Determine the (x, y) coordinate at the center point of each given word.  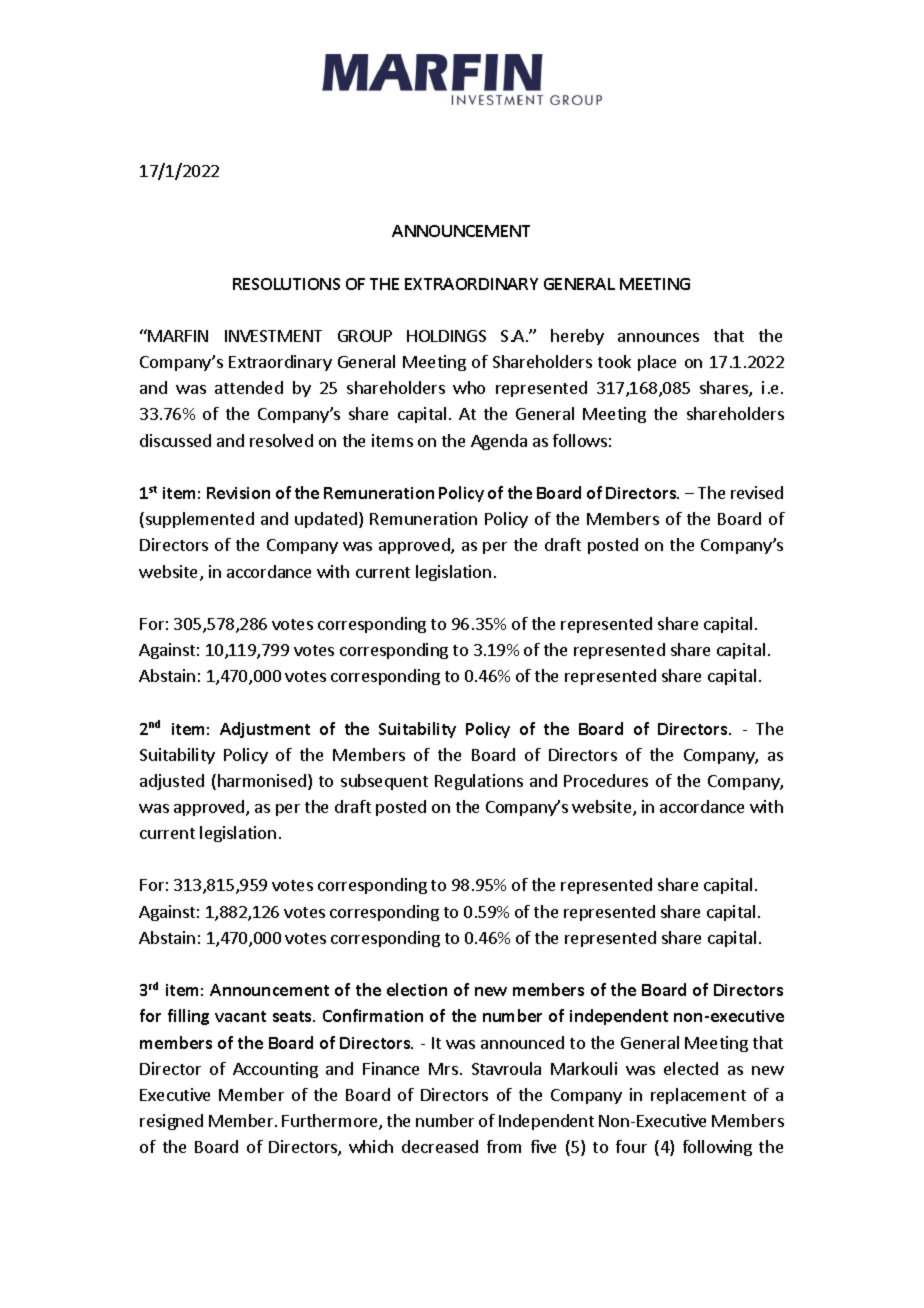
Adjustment (265, 730)
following (717, 1148)
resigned (171, 1122)
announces (658, 337)
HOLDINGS (446, 336)
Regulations (479, 782)
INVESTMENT (273, 336)
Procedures (606, 780)
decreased (440, 1146)
